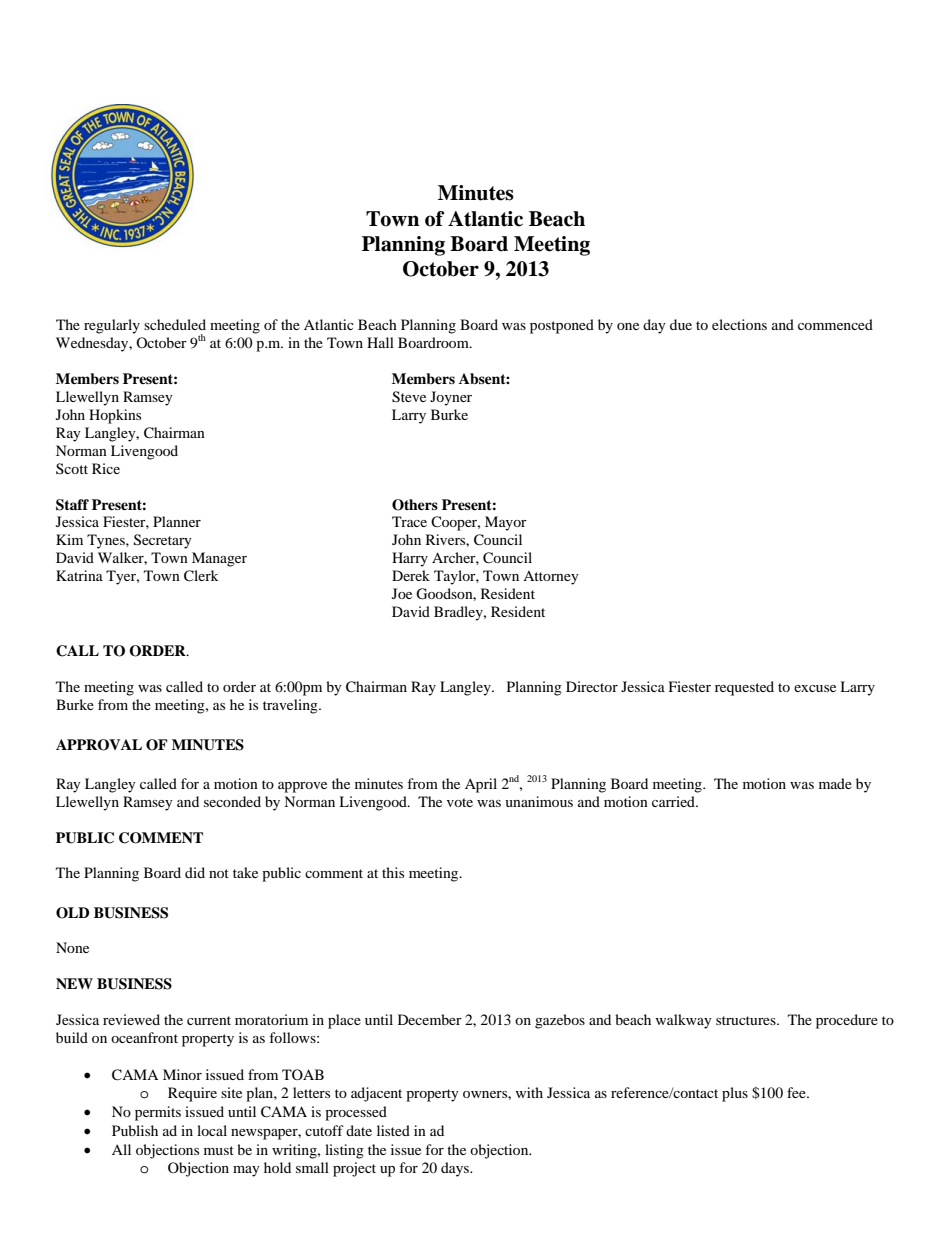 The image size is (952, 1233). Describe the element at coordinates (735, 1094) in the document. I see `plus` at that location.
